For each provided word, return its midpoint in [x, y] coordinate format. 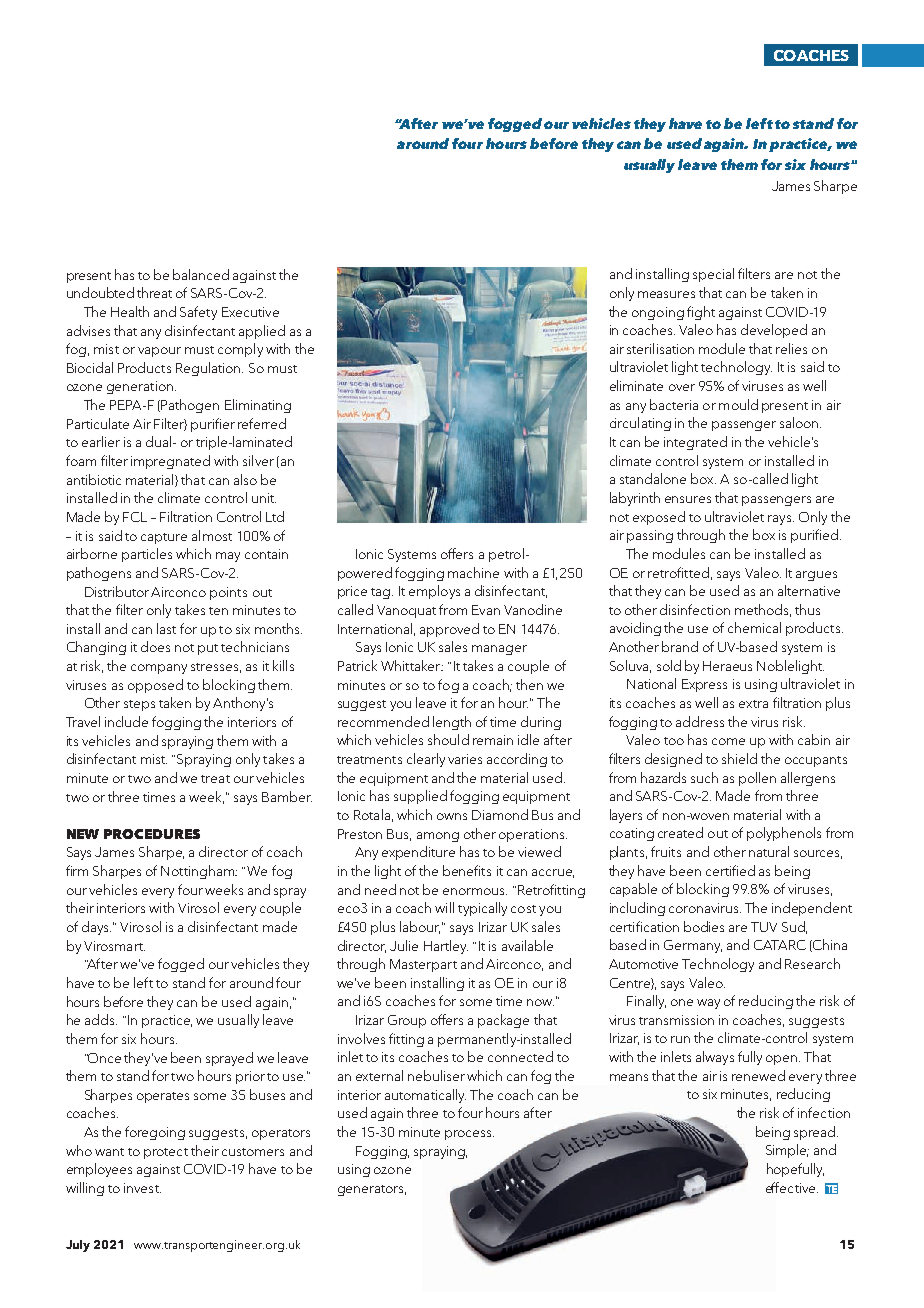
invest [142, 1188]
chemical [754, 627]
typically [482, 909]
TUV [764, 927]
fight [701, 313]
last [166, 628]
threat [154, 292]
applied [262, 332]
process [469, 1135]
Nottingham [199, 872]
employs [434, 592]
